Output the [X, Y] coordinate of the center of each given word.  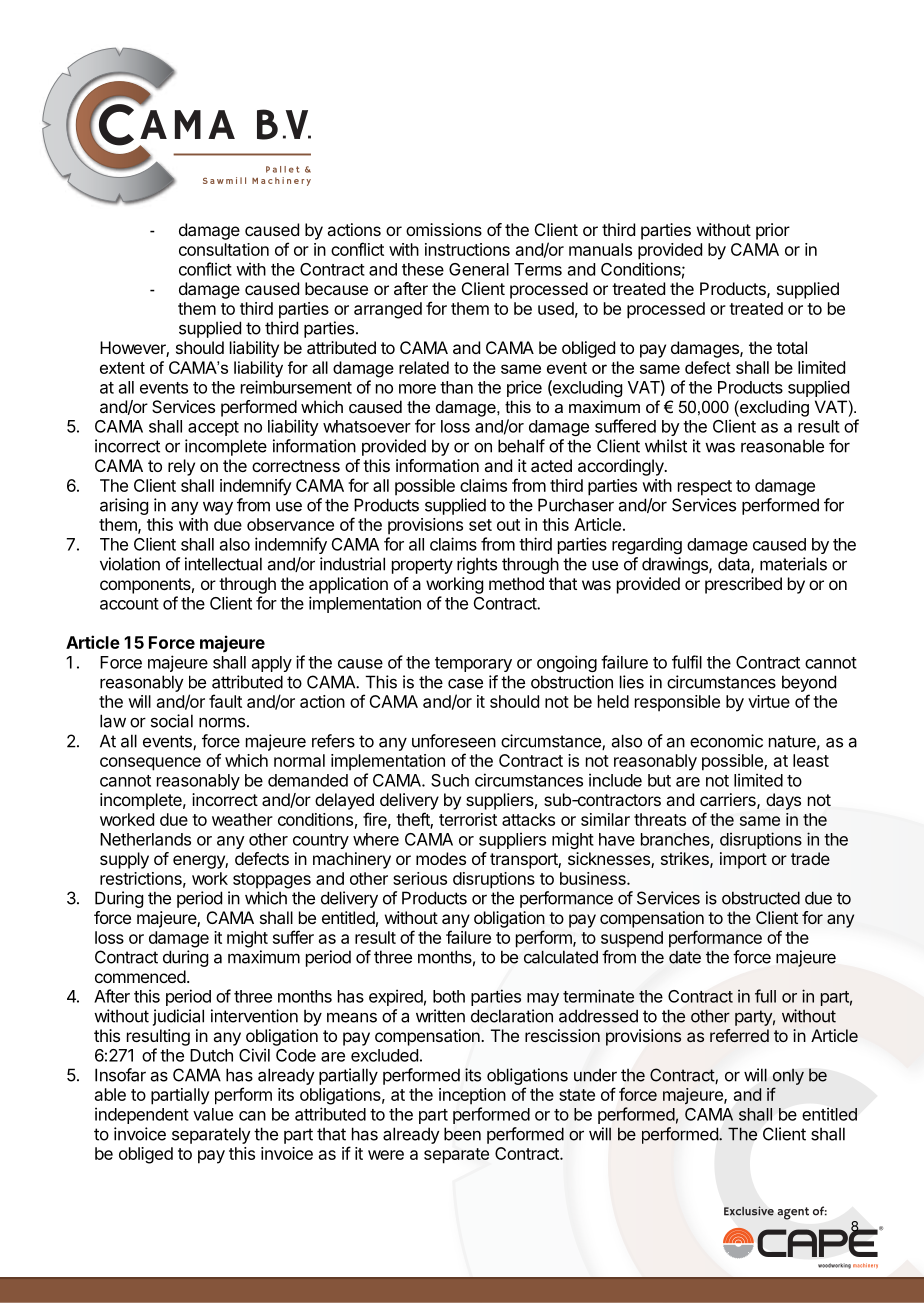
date [685, 957]
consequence [150, 764]
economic [726, 741]
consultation [224, 249]
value [213, 1114]
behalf [521, 446]
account [129, 604]
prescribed [743, 585]
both [449, 996]
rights [477, 565]
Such [450, 780]
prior [773, 231]
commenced [140, 976]
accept [213, 428]
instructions [467, 249]
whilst [666, 446]
